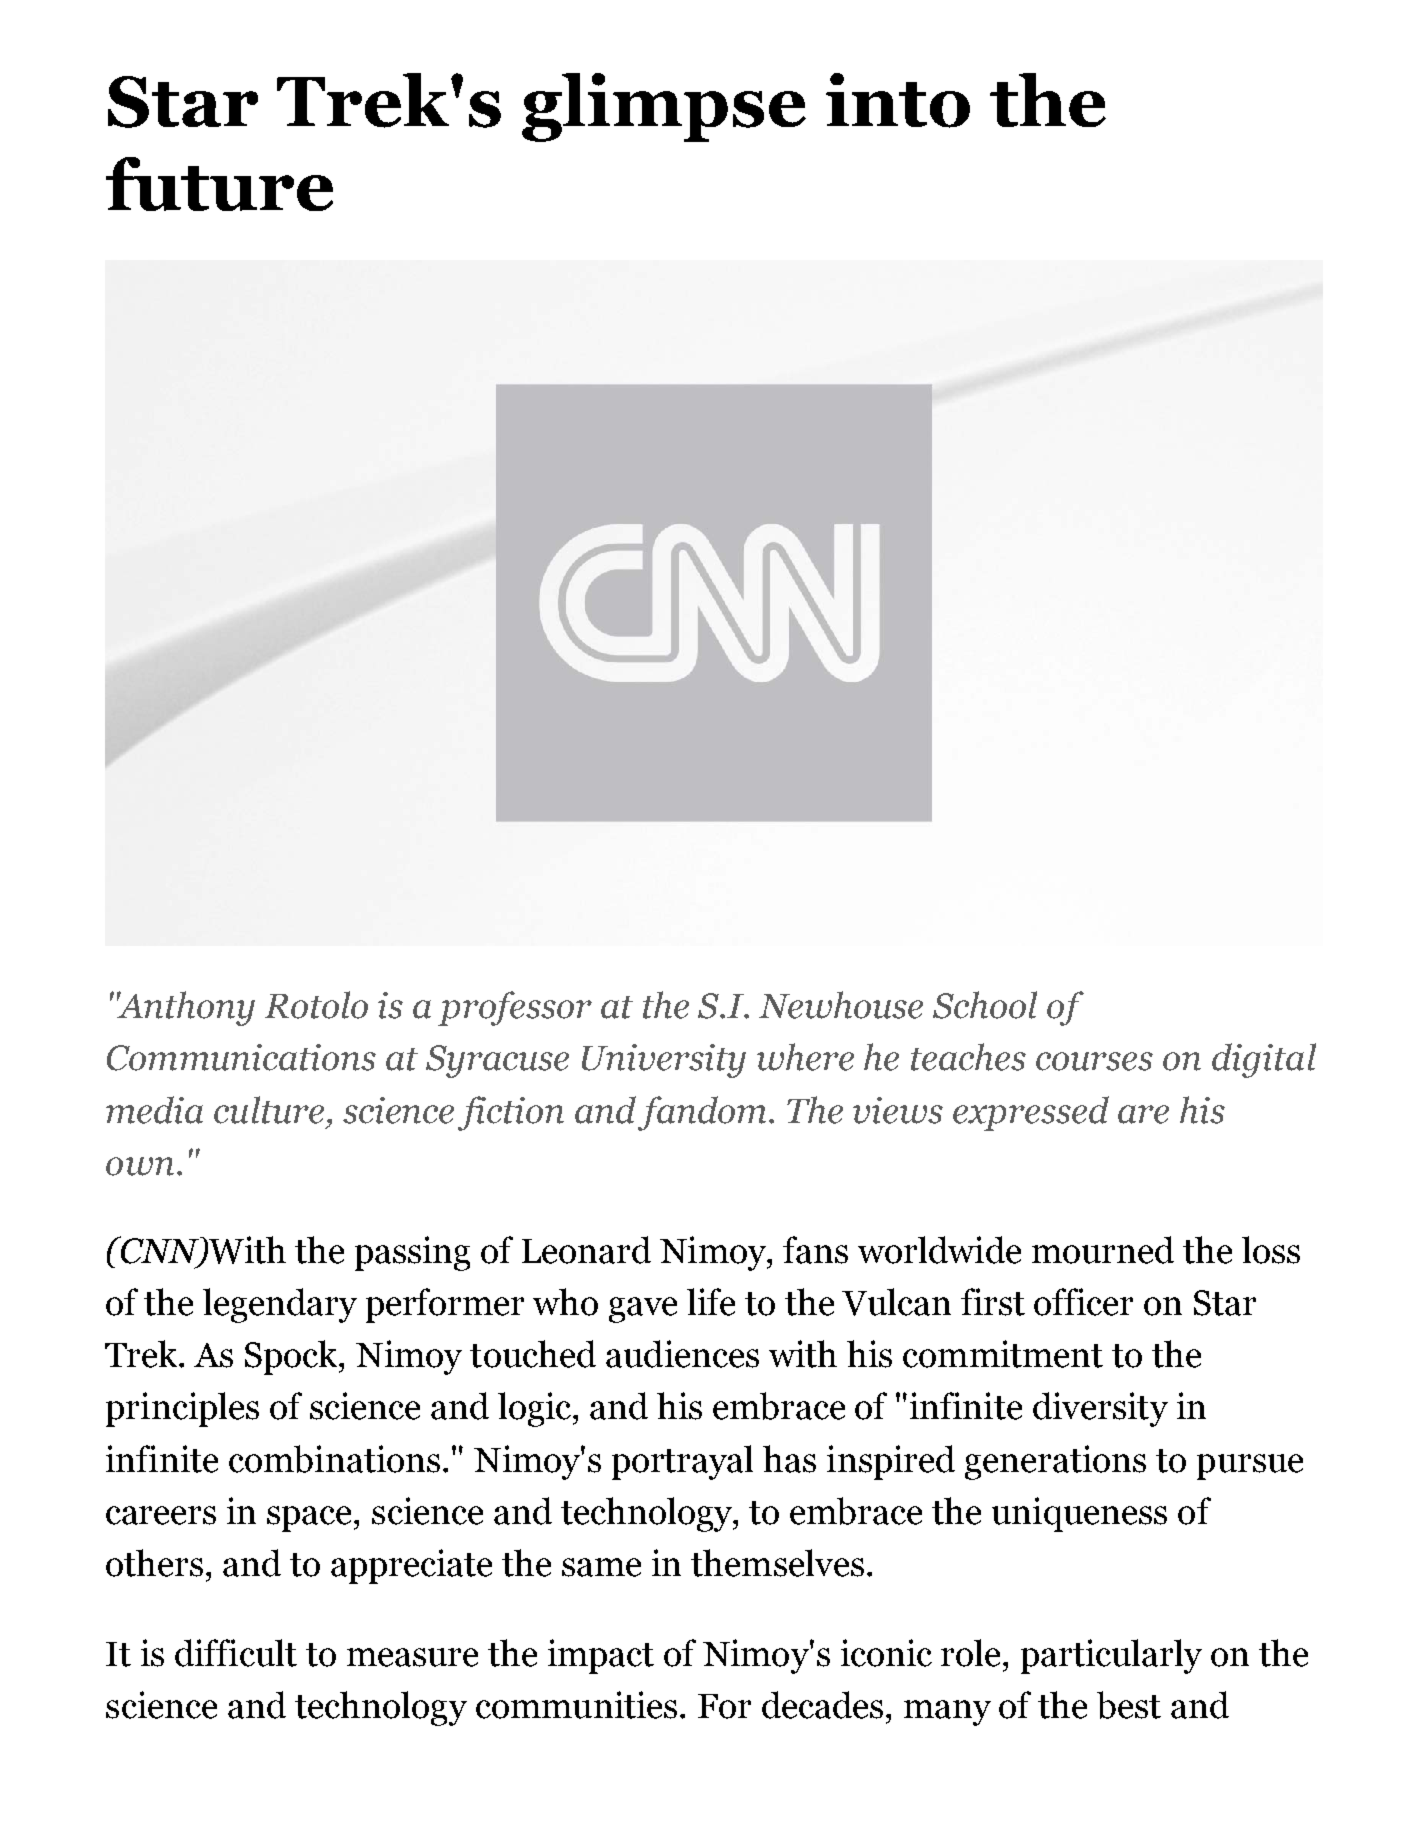  I want to click on difficult, so click(236, 1653).
